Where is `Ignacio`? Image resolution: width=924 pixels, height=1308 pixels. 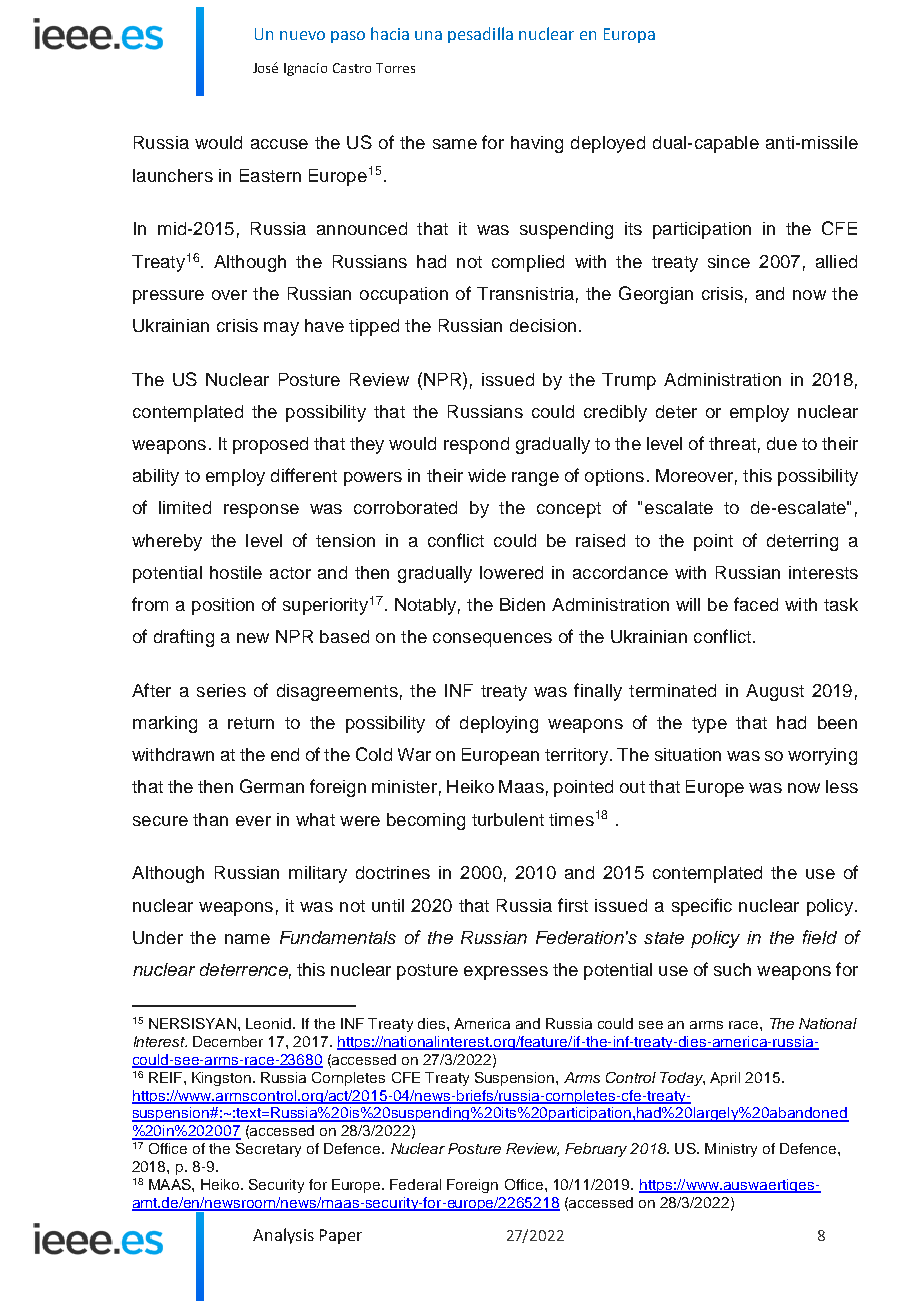
Ignacio is located at coordinates (305, 69).
